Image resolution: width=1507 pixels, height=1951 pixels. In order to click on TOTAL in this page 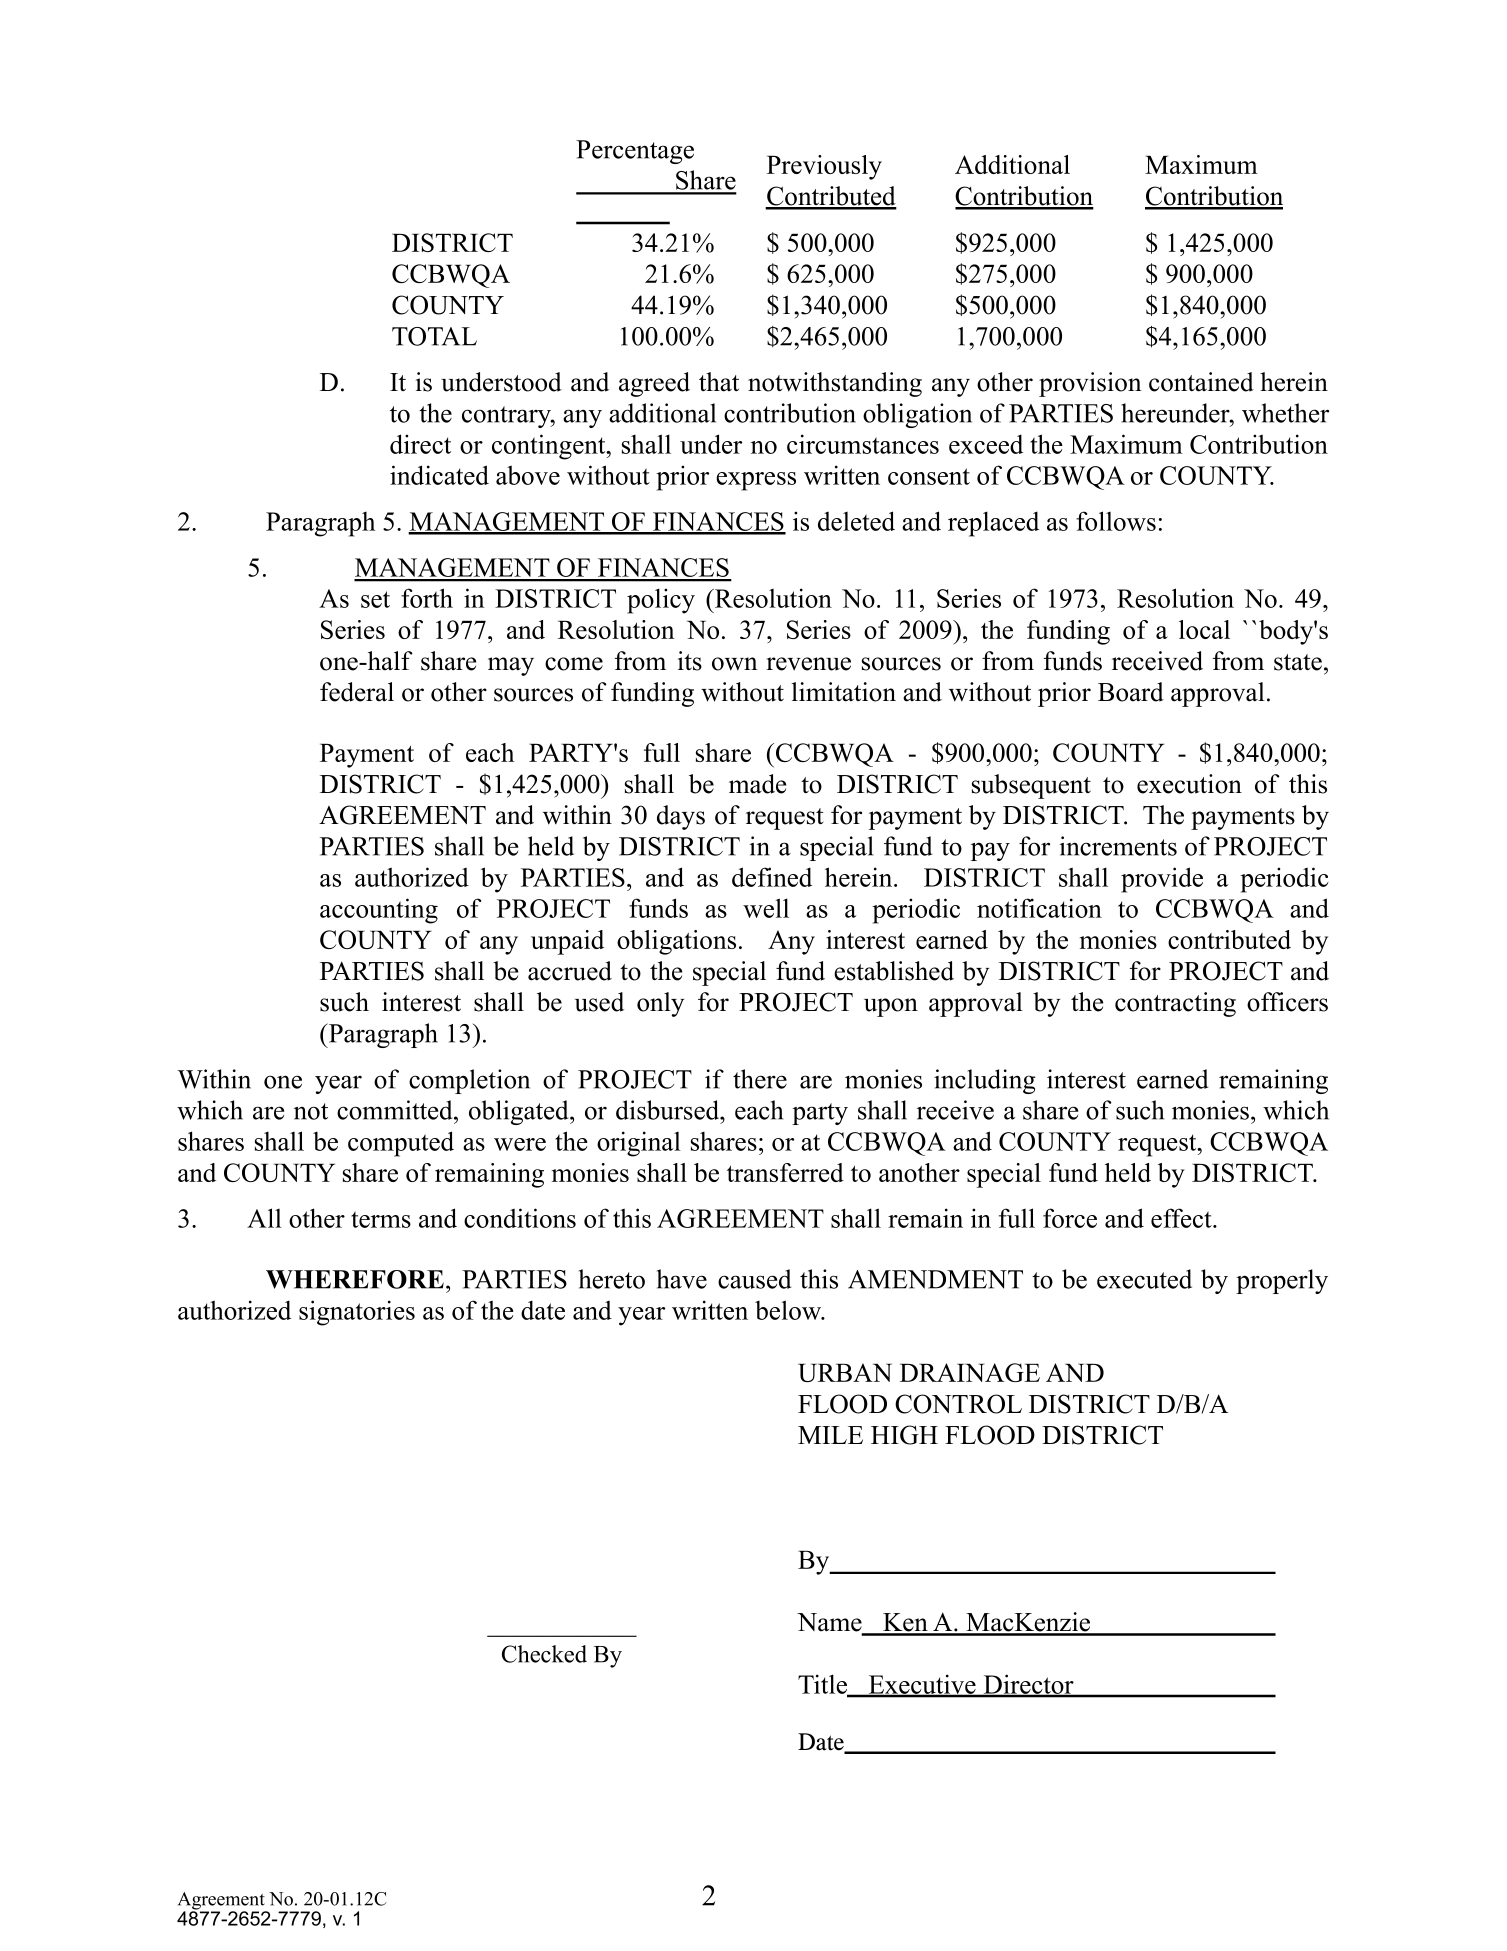, I will do `click(434, 336)`.
